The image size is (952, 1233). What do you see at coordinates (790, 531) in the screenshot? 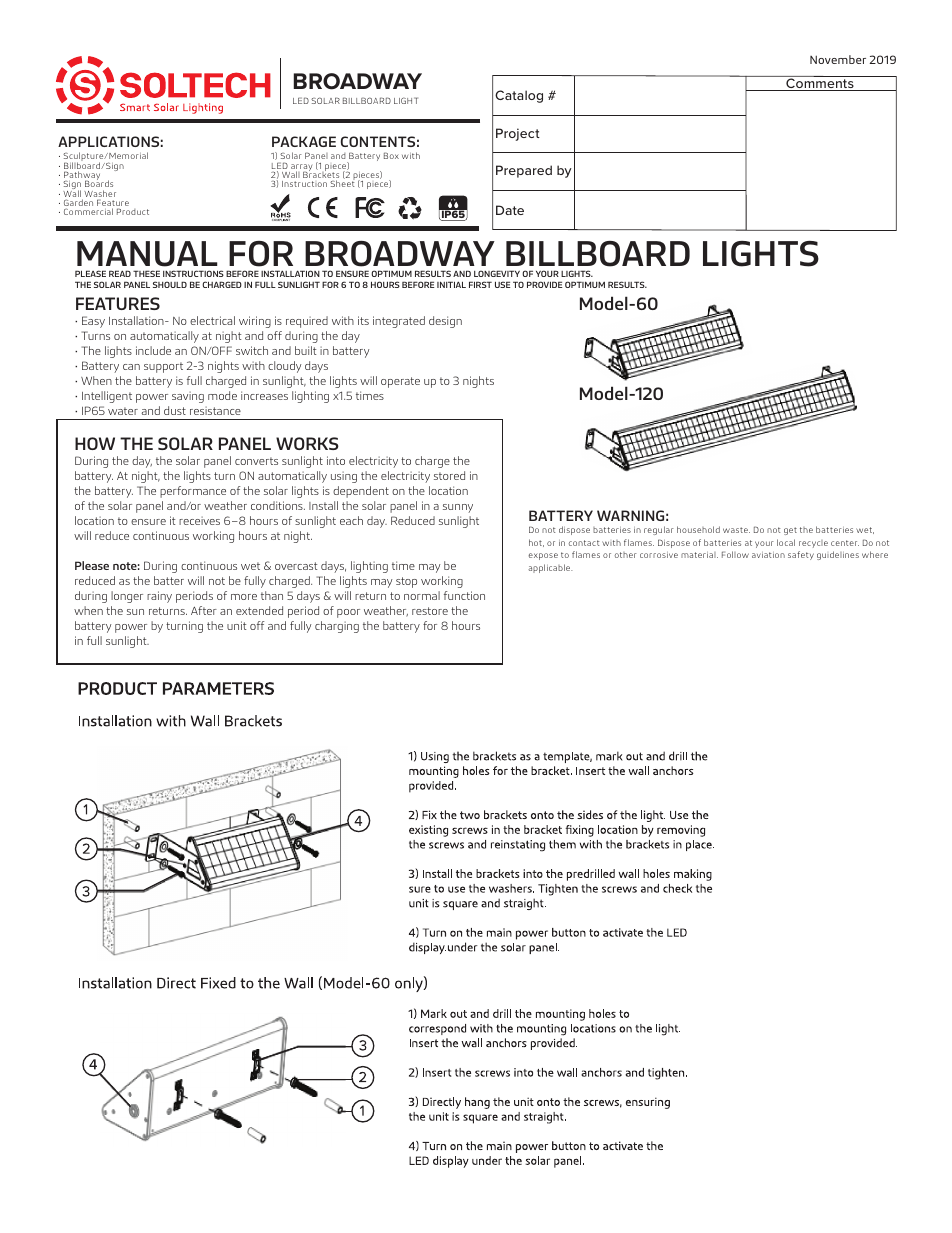
I see `get` at bounding box center [790, 531].
